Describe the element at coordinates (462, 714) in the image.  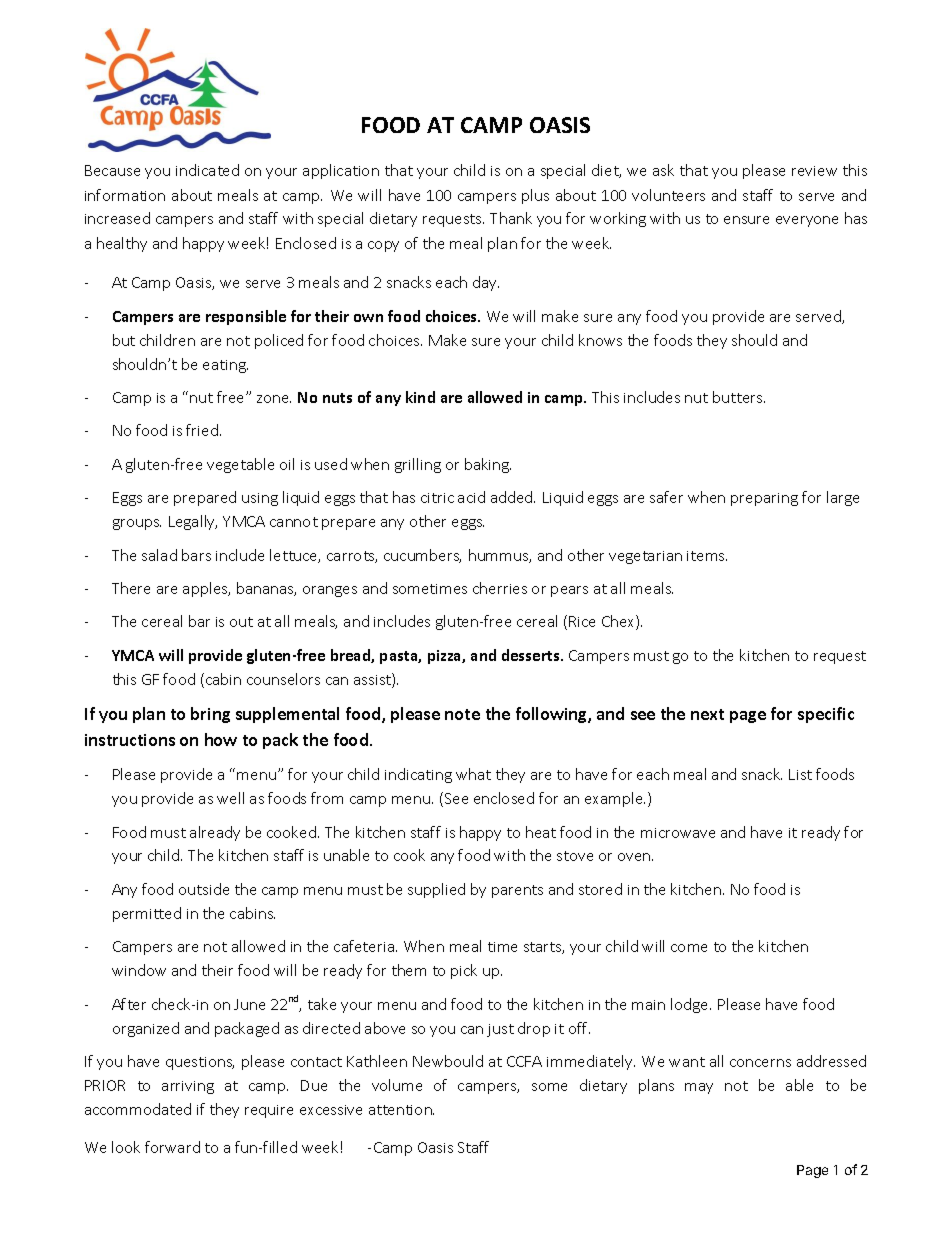
I see `note` at that location.
